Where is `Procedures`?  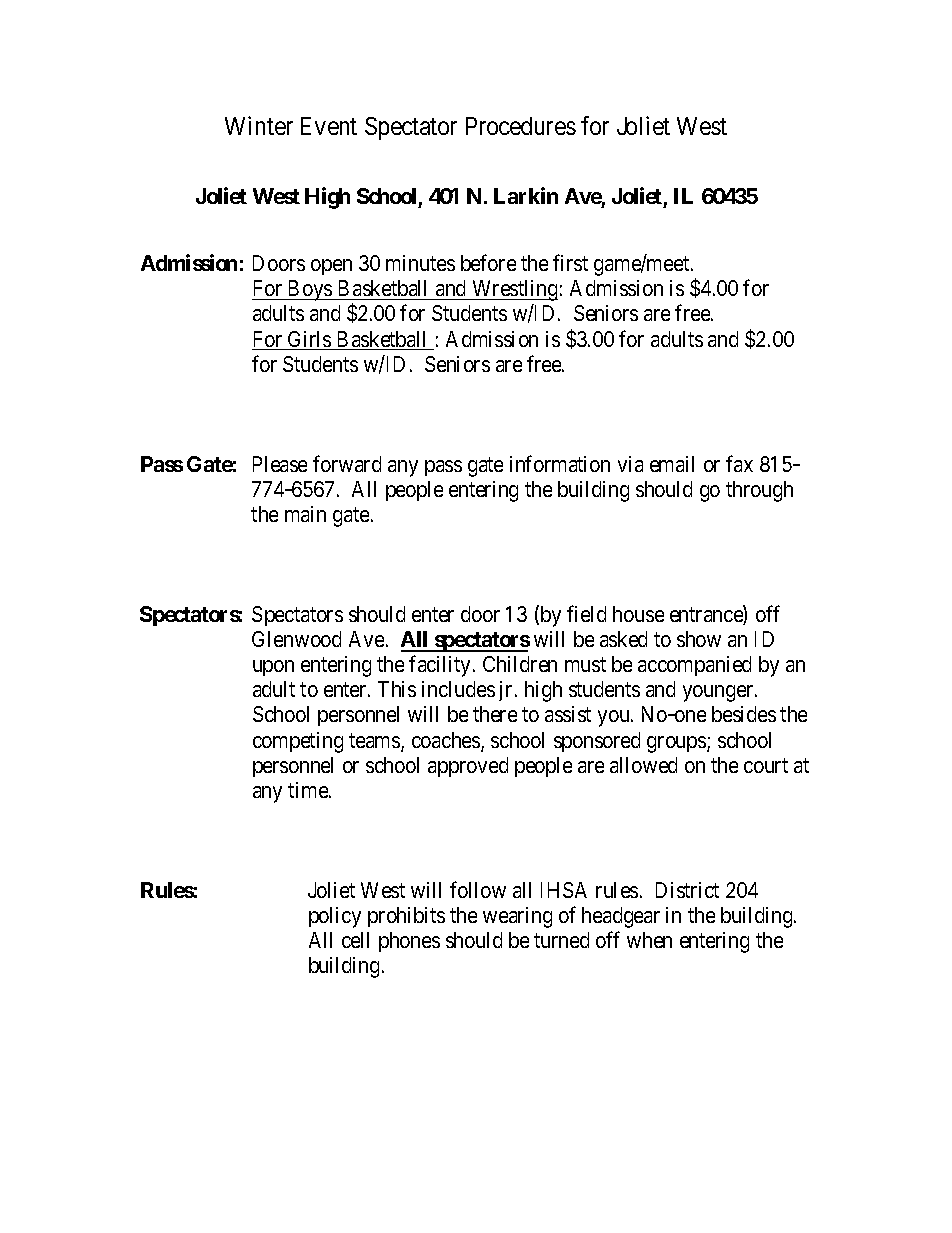 Procedures is located at coordinates (521, 126).
